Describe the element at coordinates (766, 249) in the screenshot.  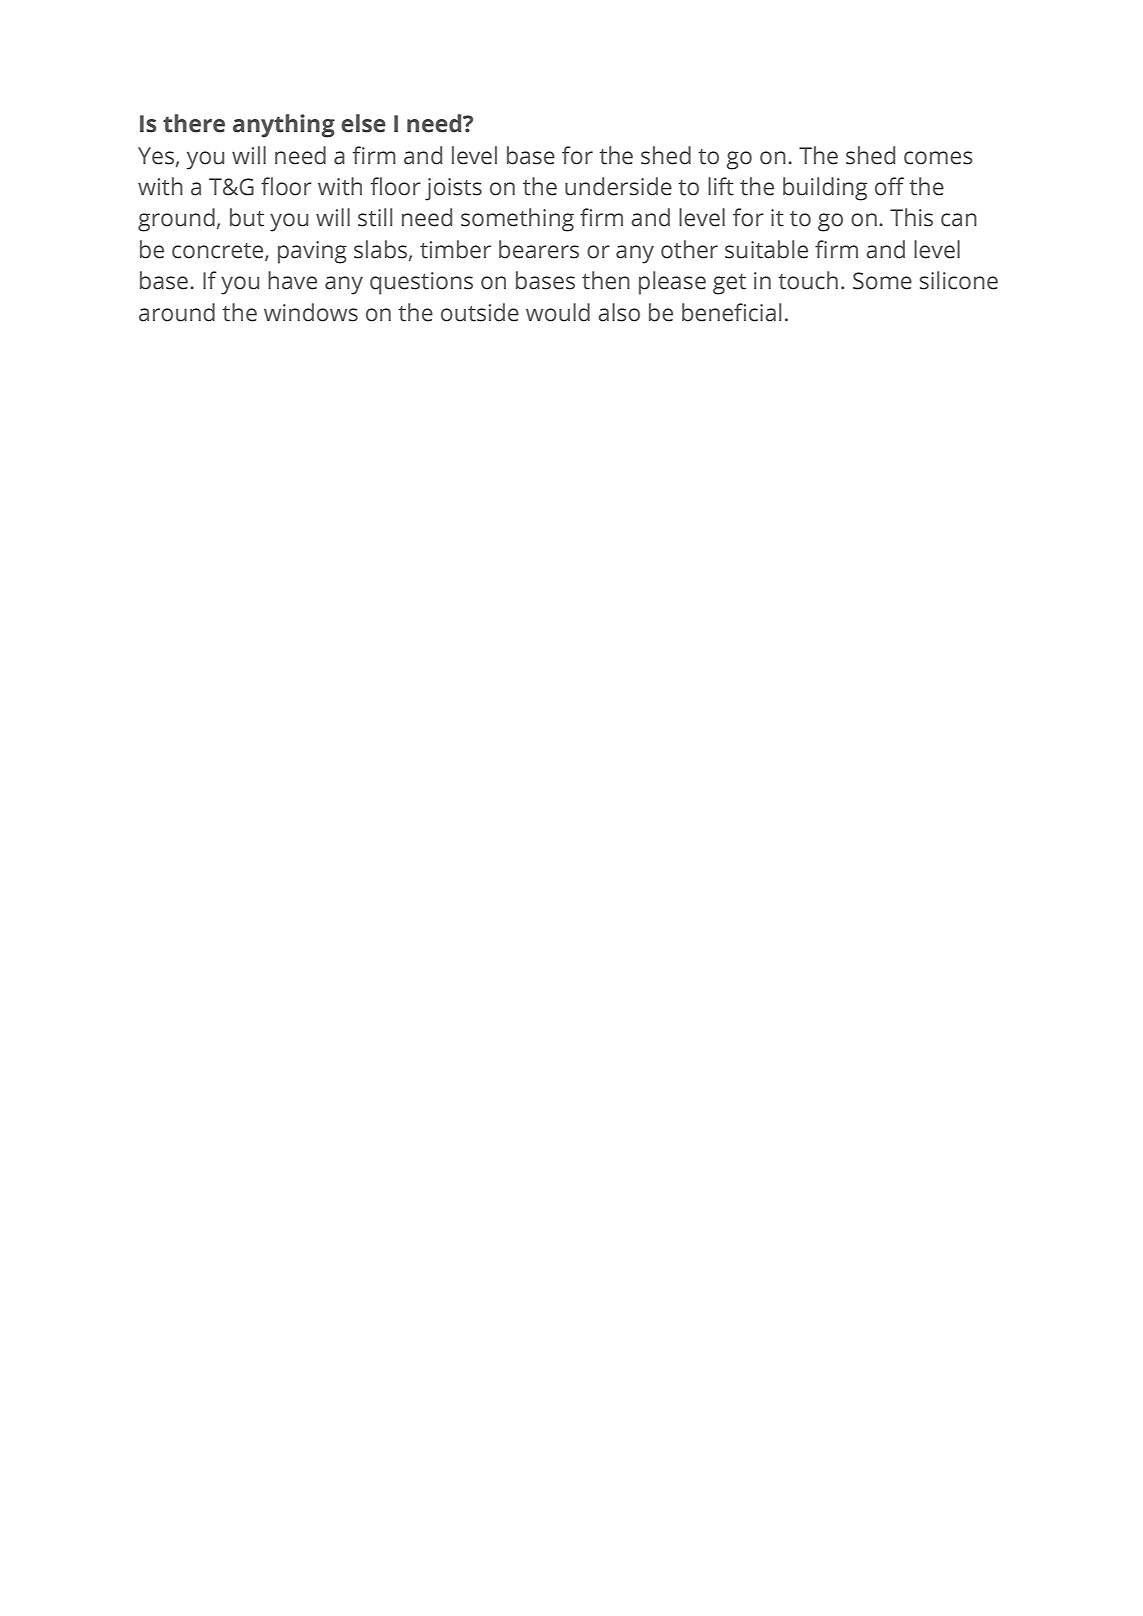
I see `suitable` at that location.
